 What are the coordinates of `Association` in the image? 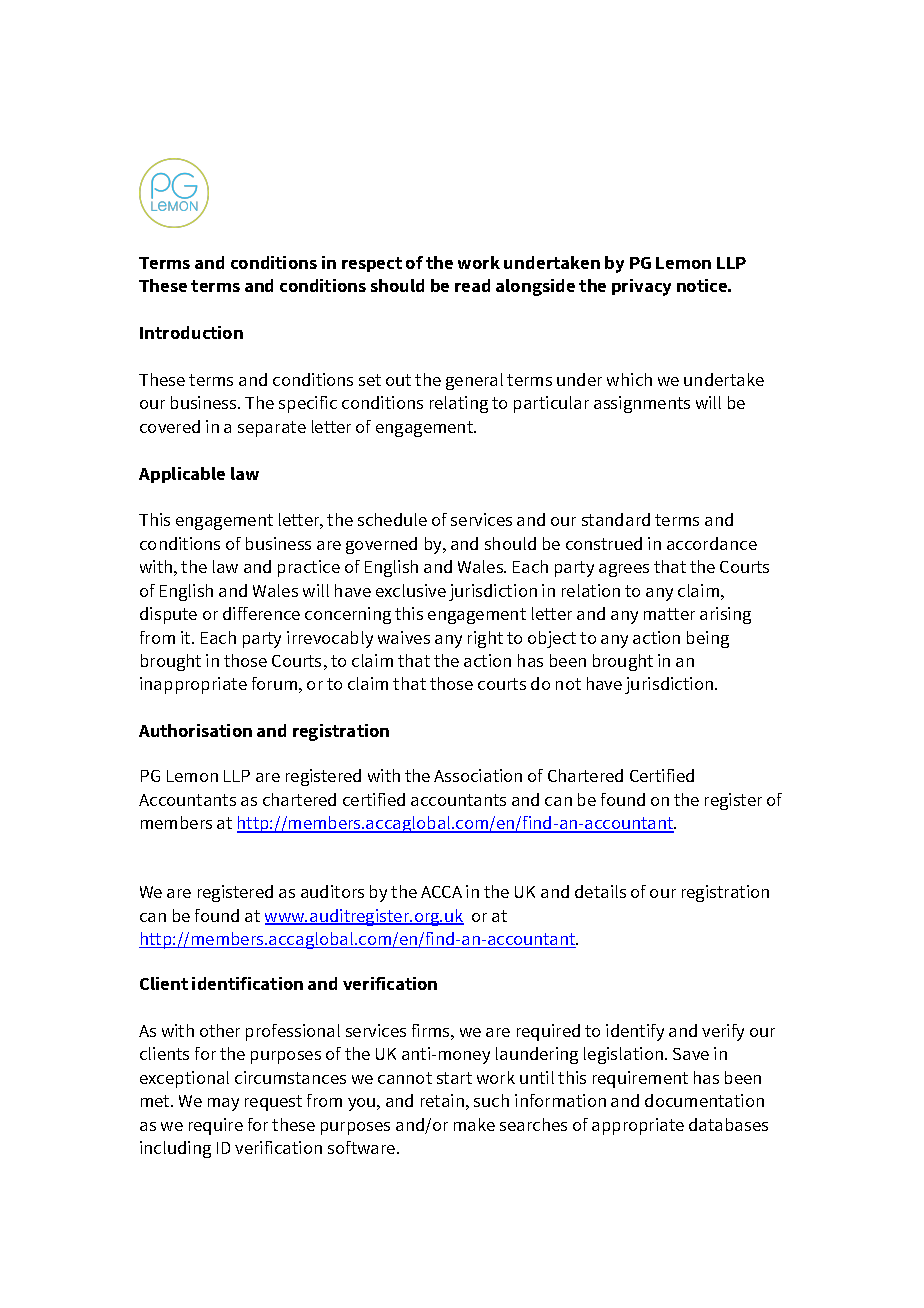 It's located at (478, 775).
